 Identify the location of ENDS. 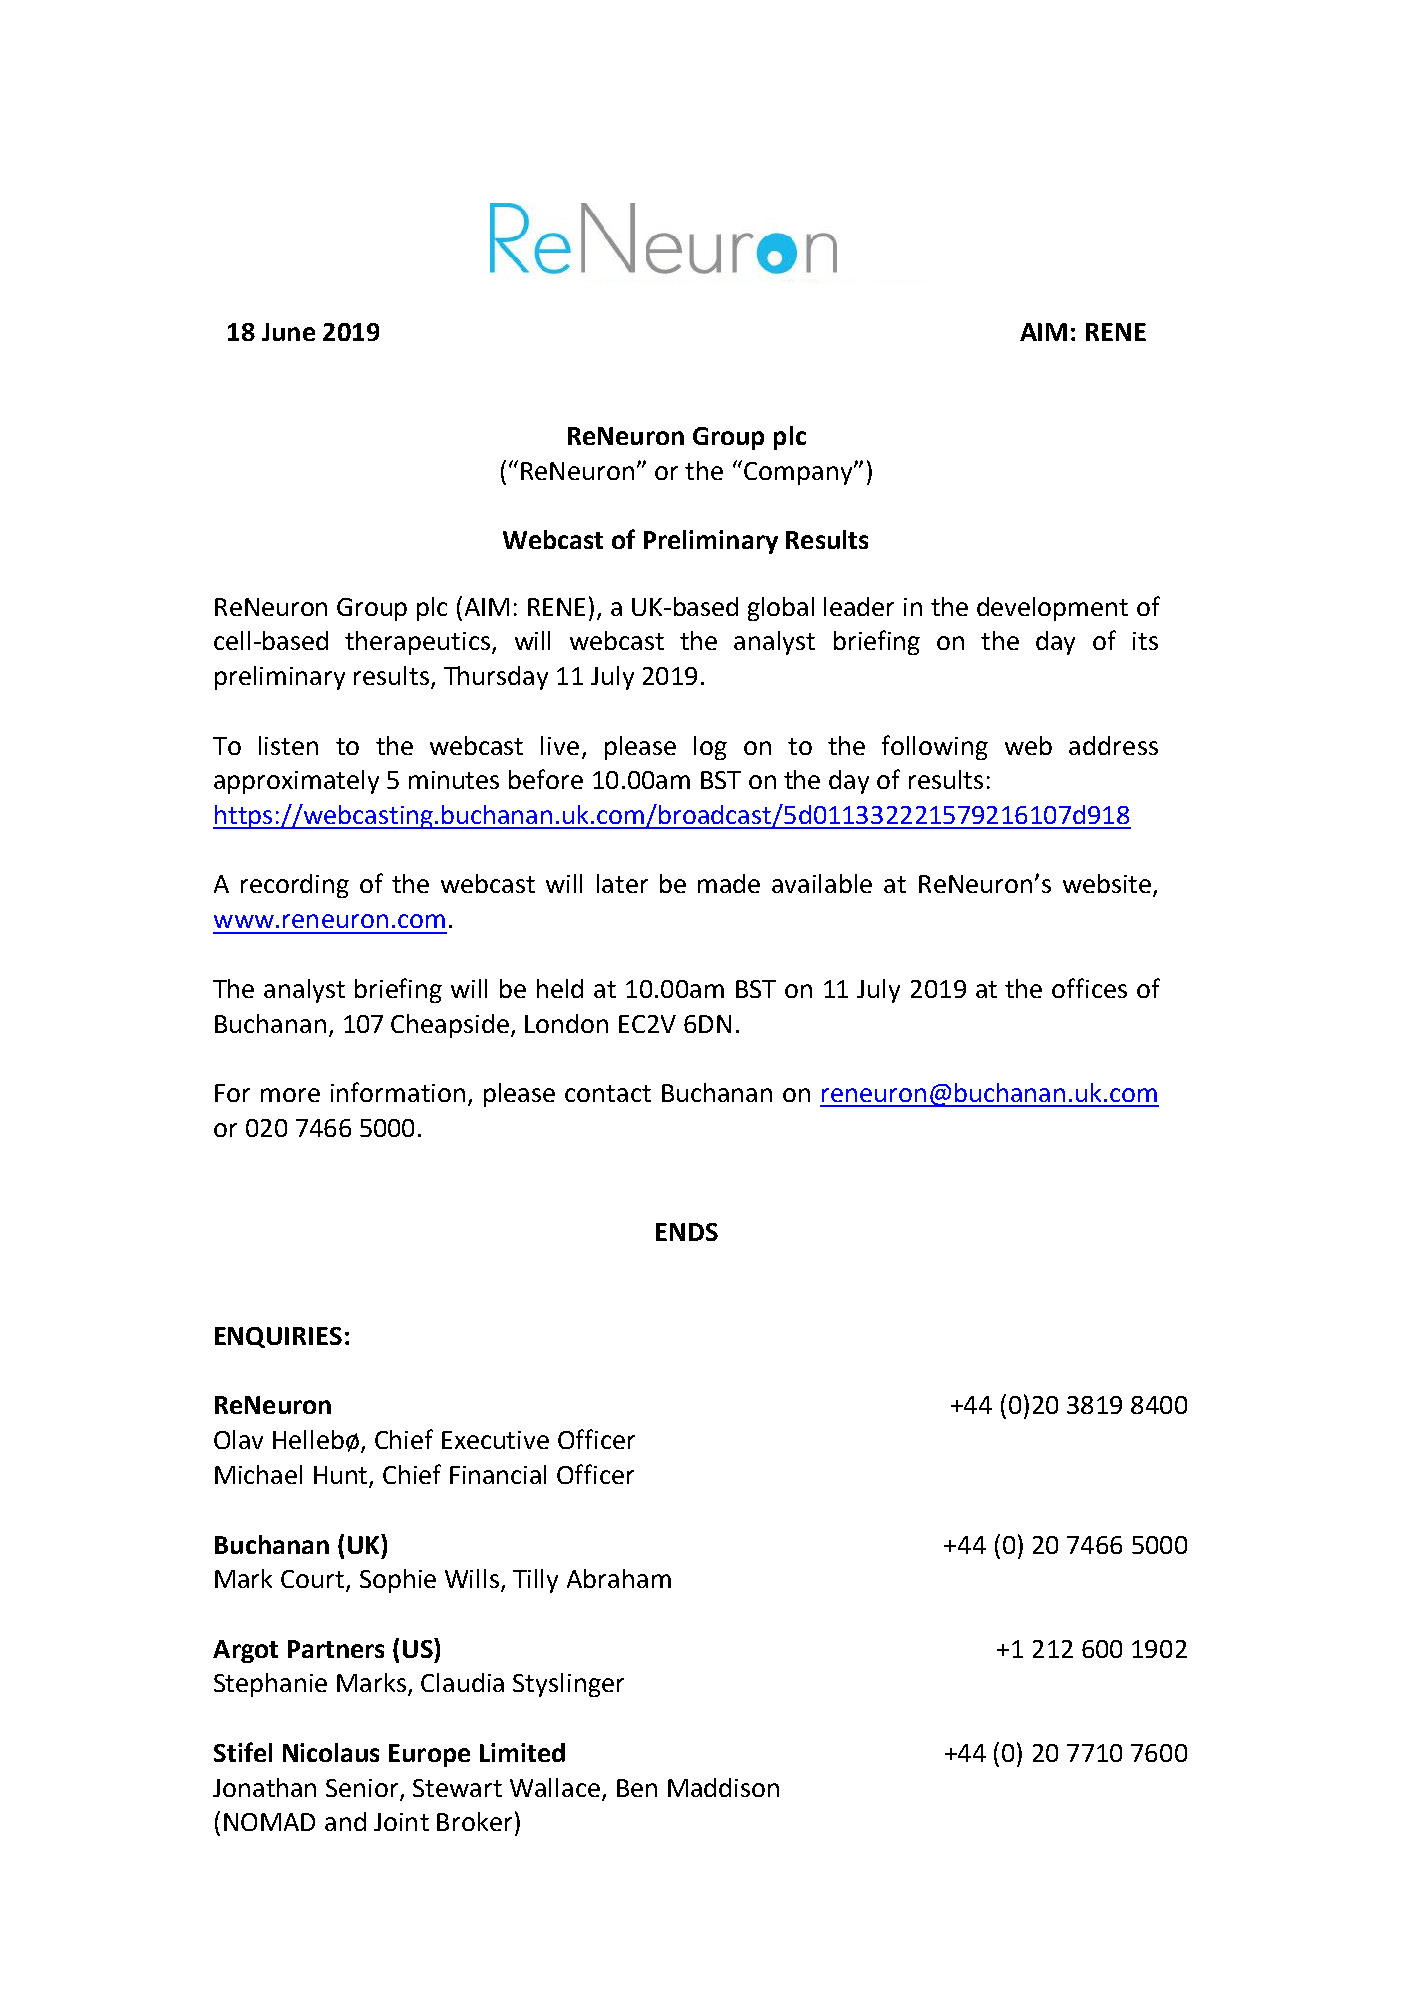
(687, 1232).
